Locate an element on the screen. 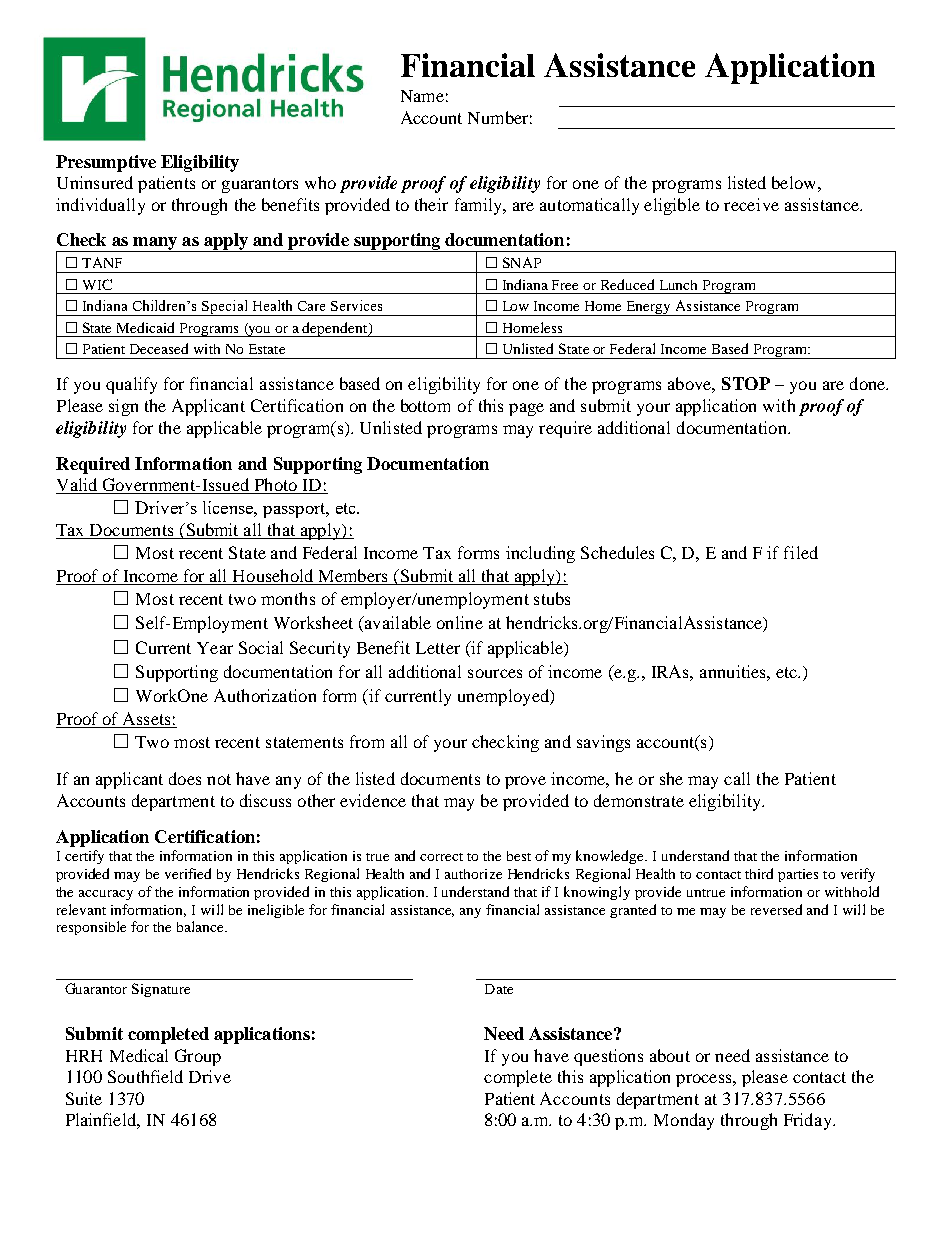  Name is located at coordinates (422, 96).
